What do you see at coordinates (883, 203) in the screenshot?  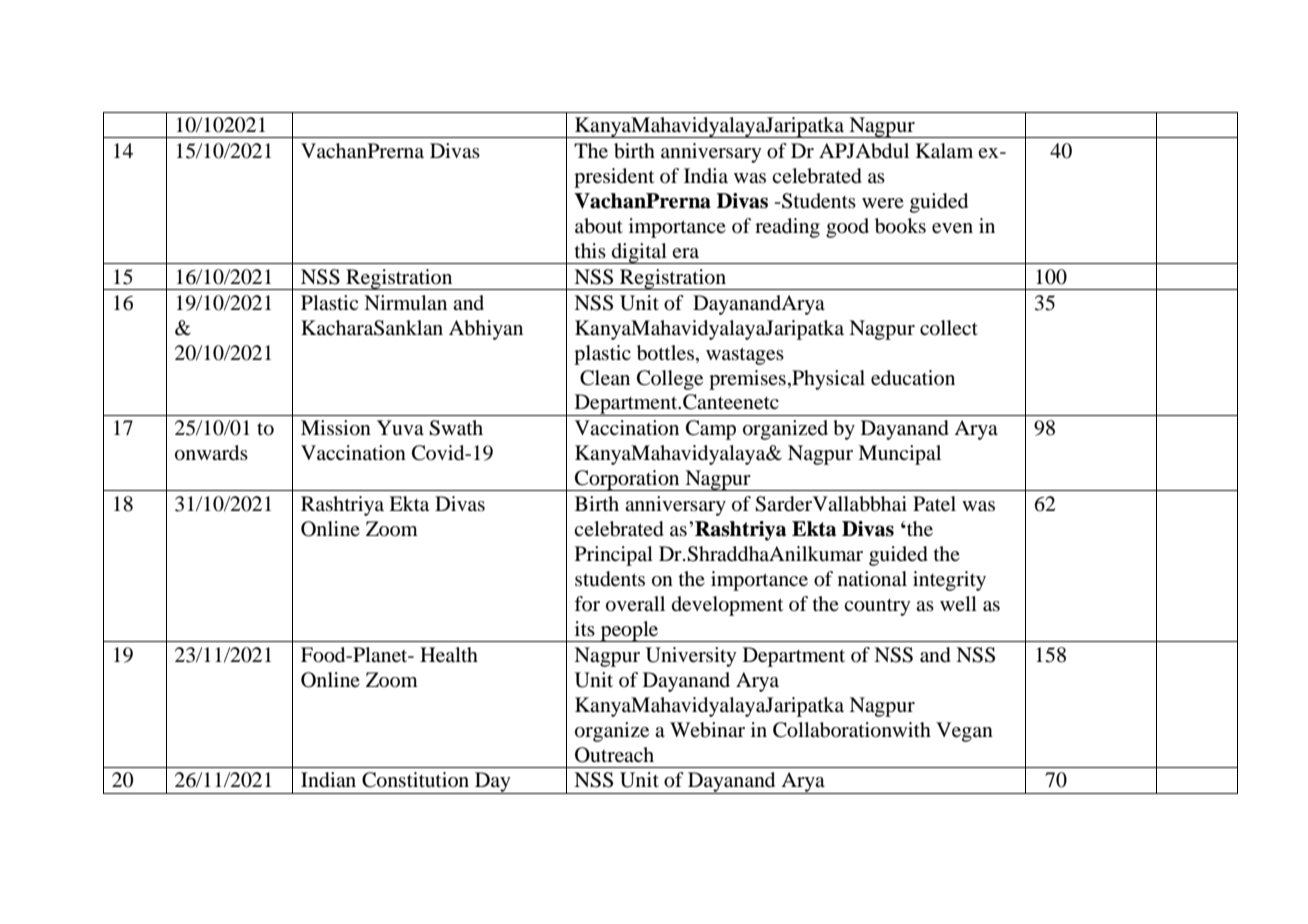 I see `were` at bounding box center [883, 203].
